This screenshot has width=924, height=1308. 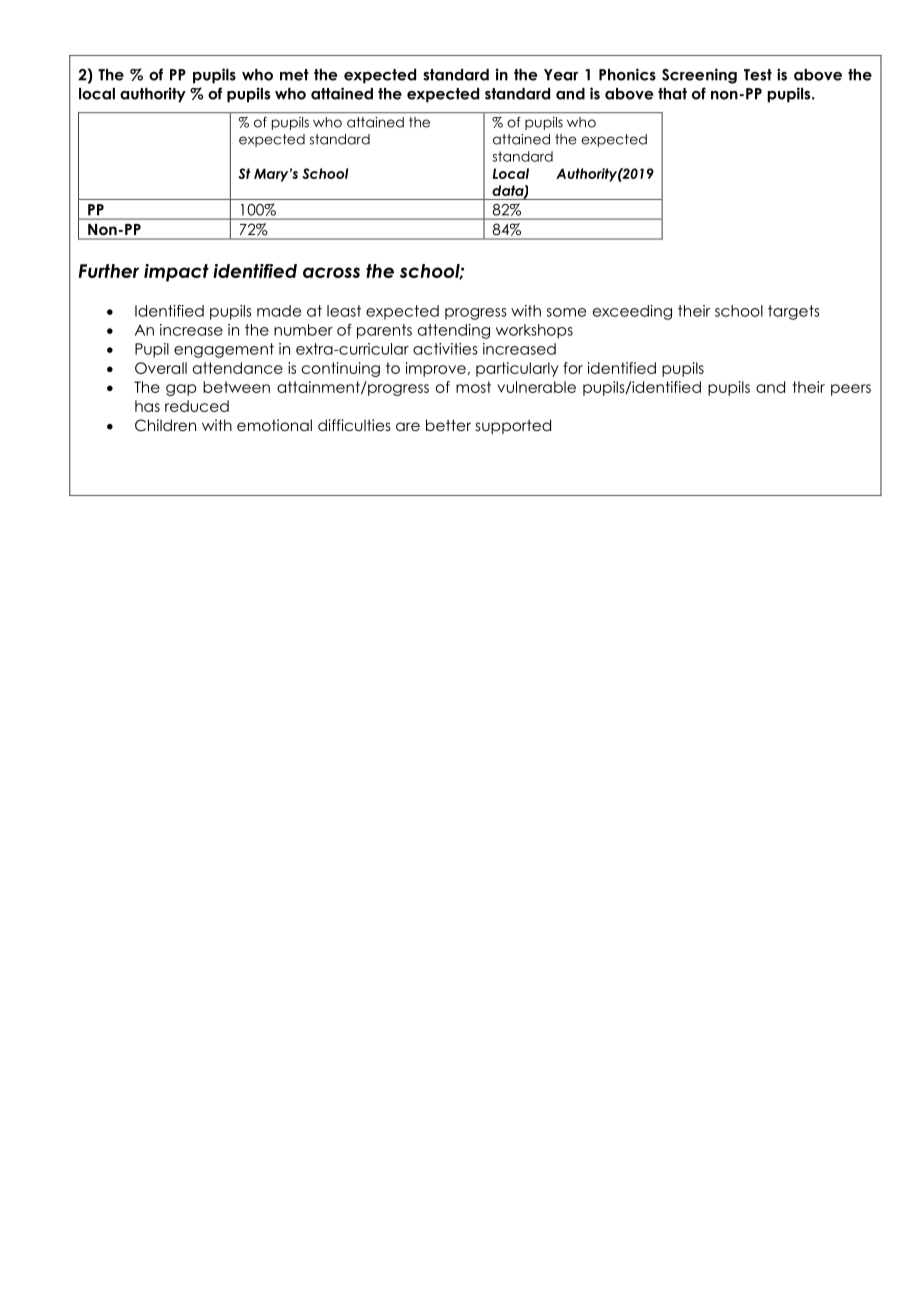 I want to click on that, so click(x=672, y=94).
